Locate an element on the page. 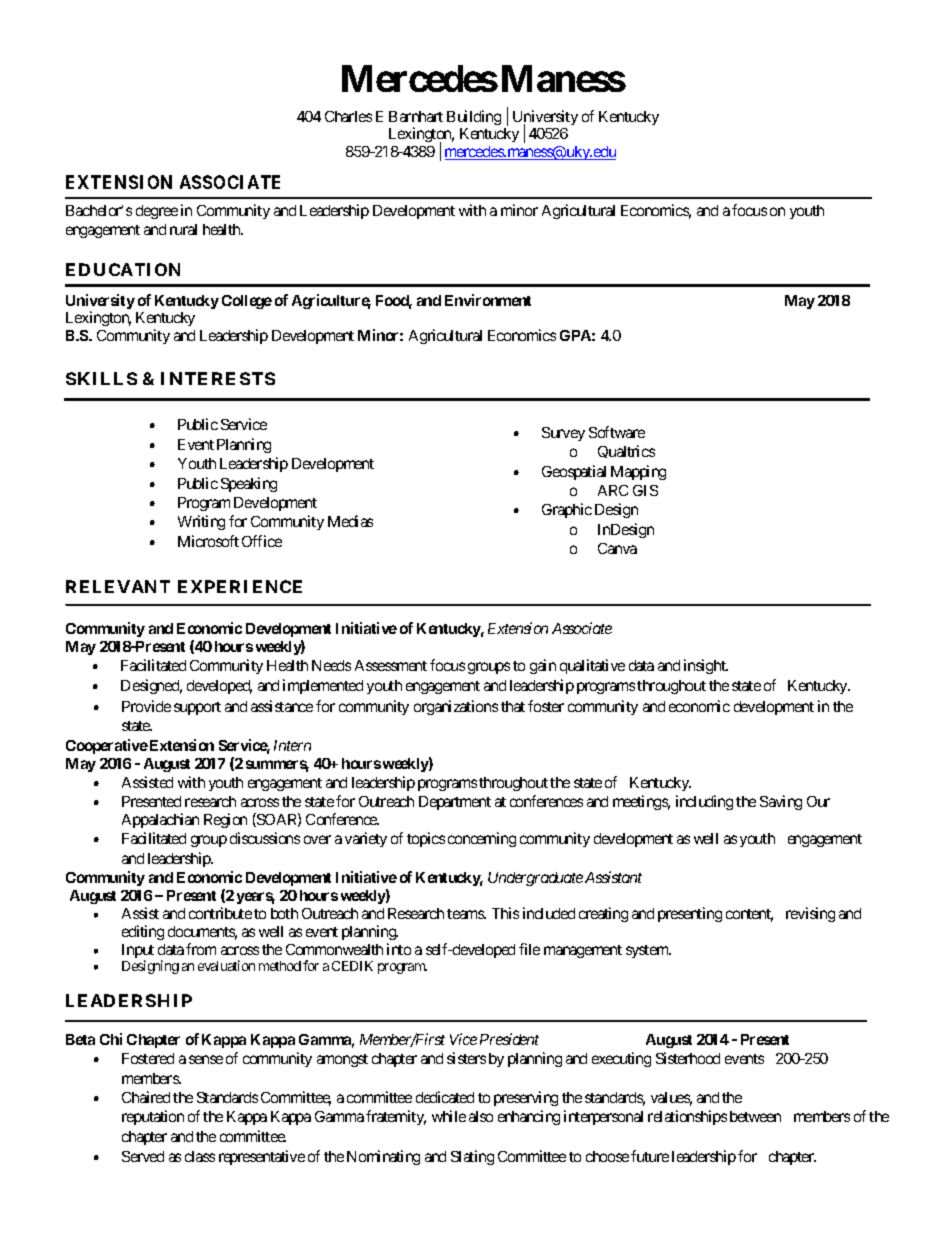 The image size is (952, 1233). insight is located at coordinates (706, 666).
